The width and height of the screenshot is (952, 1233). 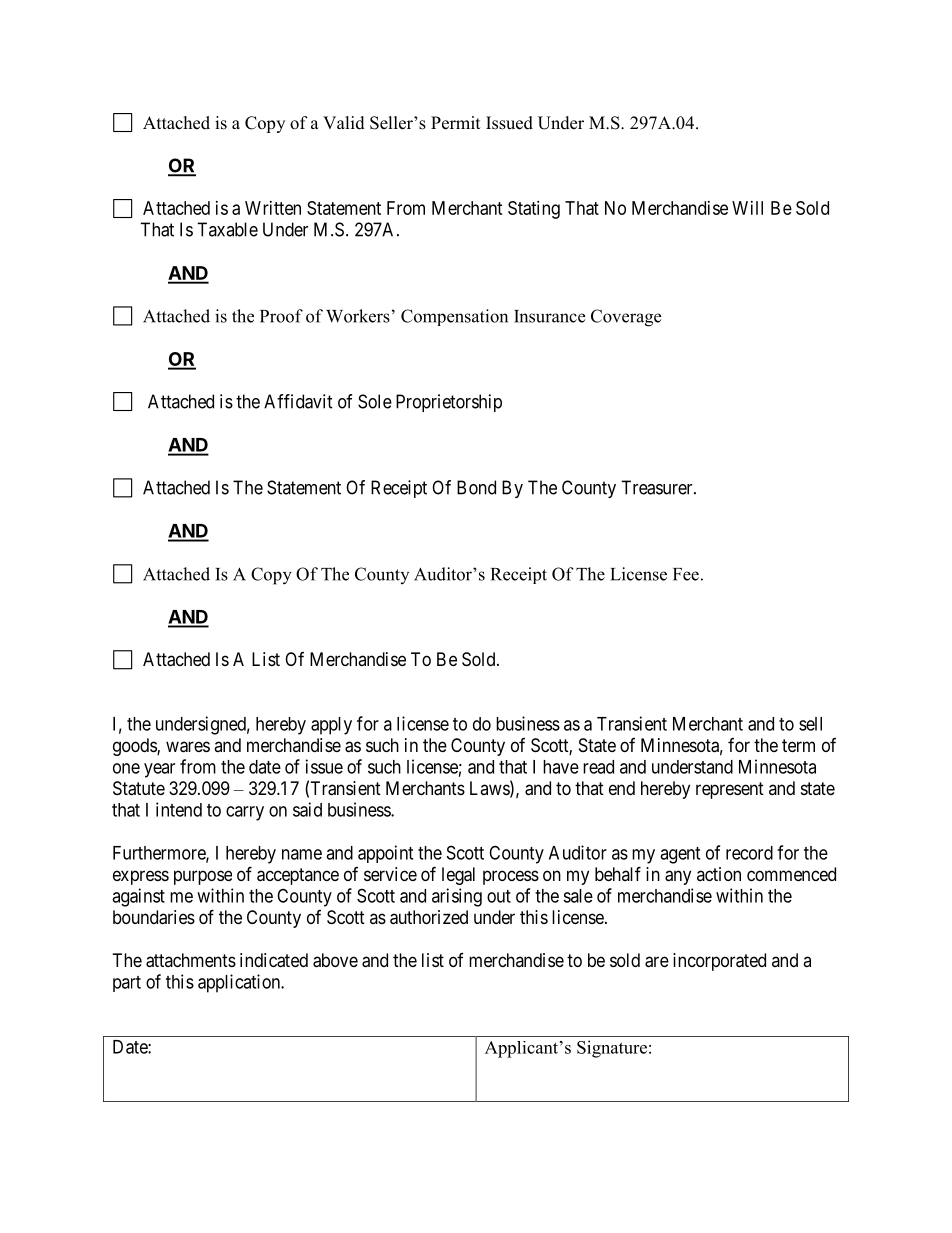 What do you see at coordinates (658, 487) in the screenshot?
I see `Treasurer` at bounding box center [658, 487].
